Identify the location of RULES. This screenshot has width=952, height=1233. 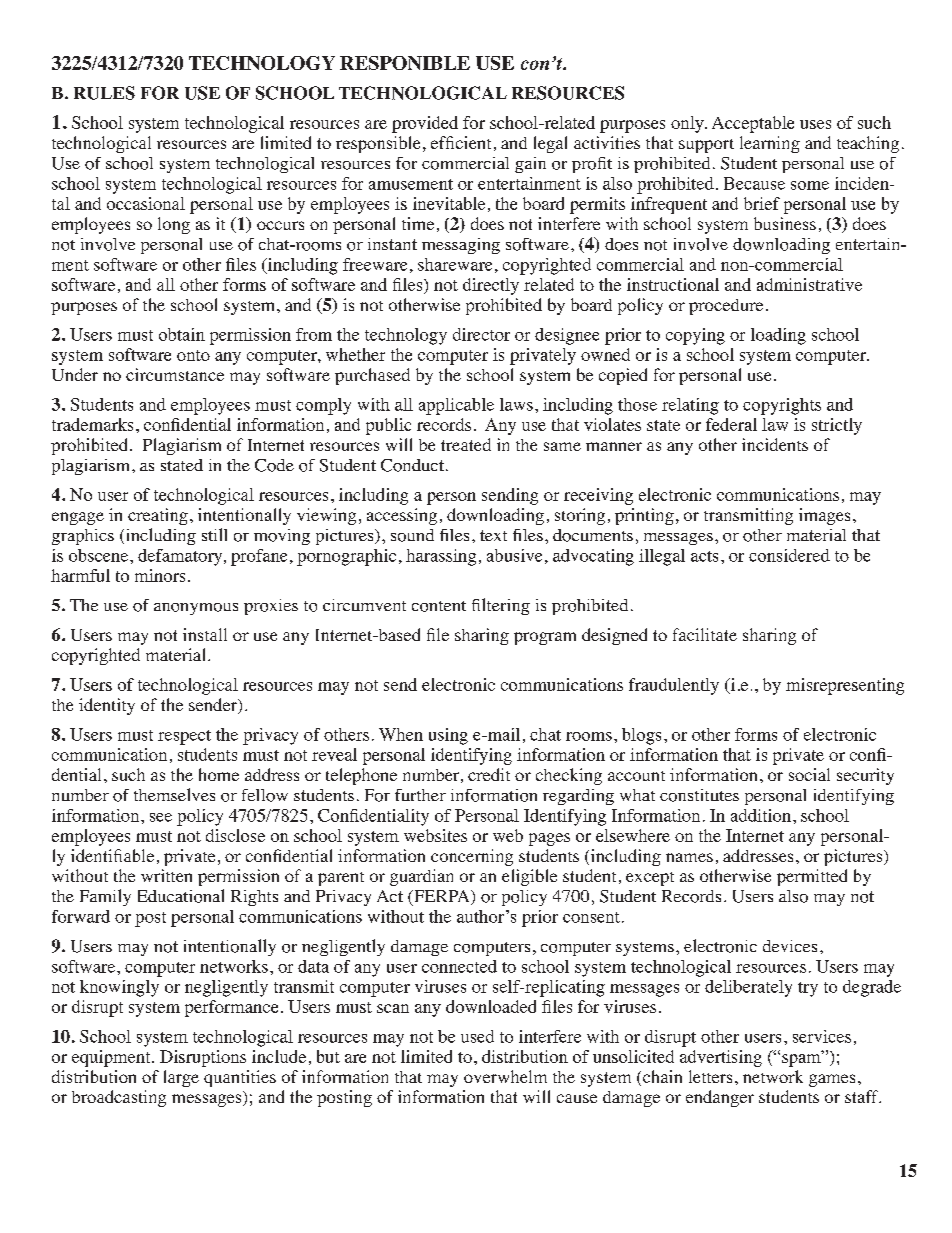
(104, 93).
